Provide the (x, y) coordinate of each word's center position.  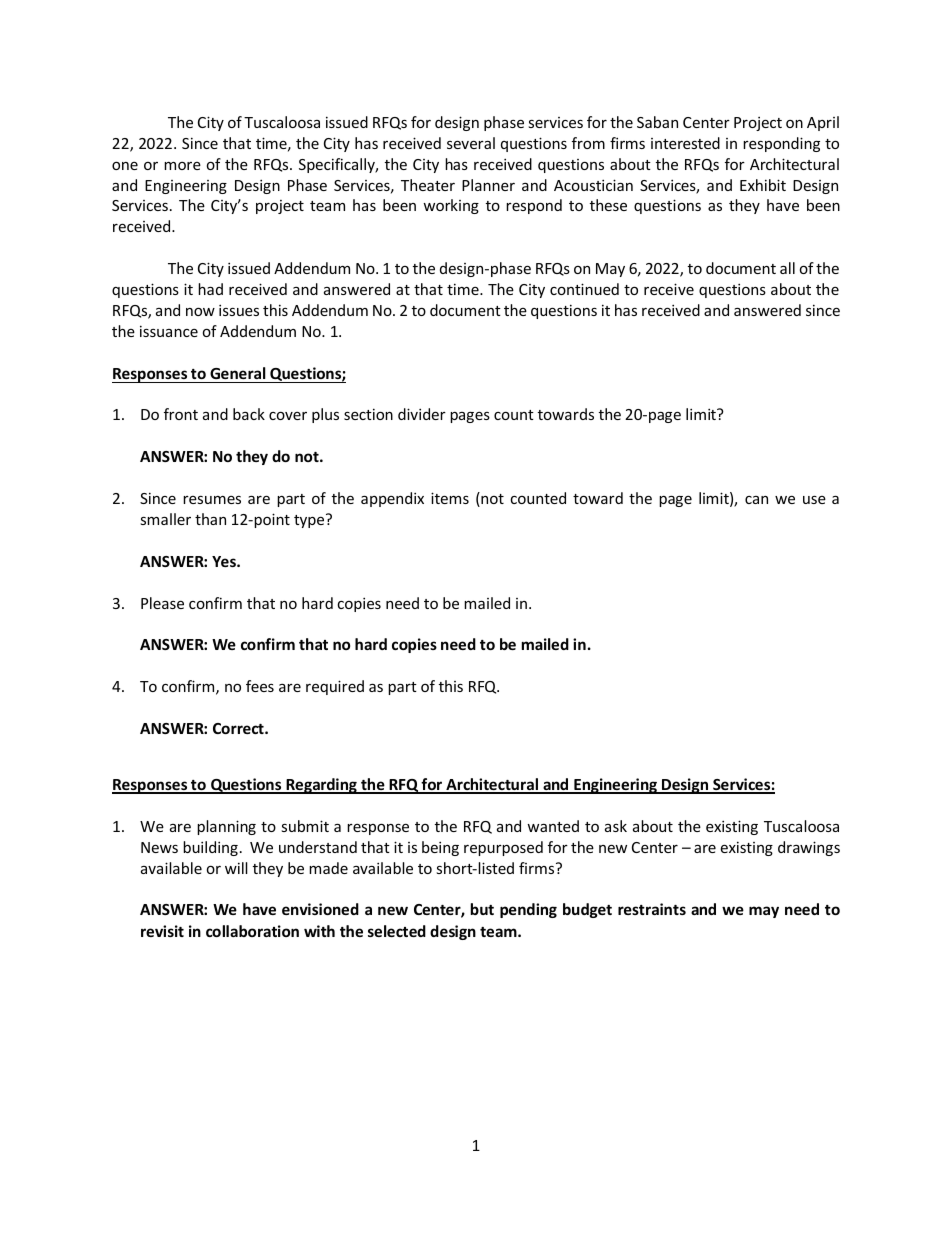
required (335, 687)
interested (685, 143)
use (814, 500)
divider (422, 414)
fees (260, 686)
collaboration (252, 931)
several (471, 143)
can (756, 500)
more (182, 166)
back (249, 414)
